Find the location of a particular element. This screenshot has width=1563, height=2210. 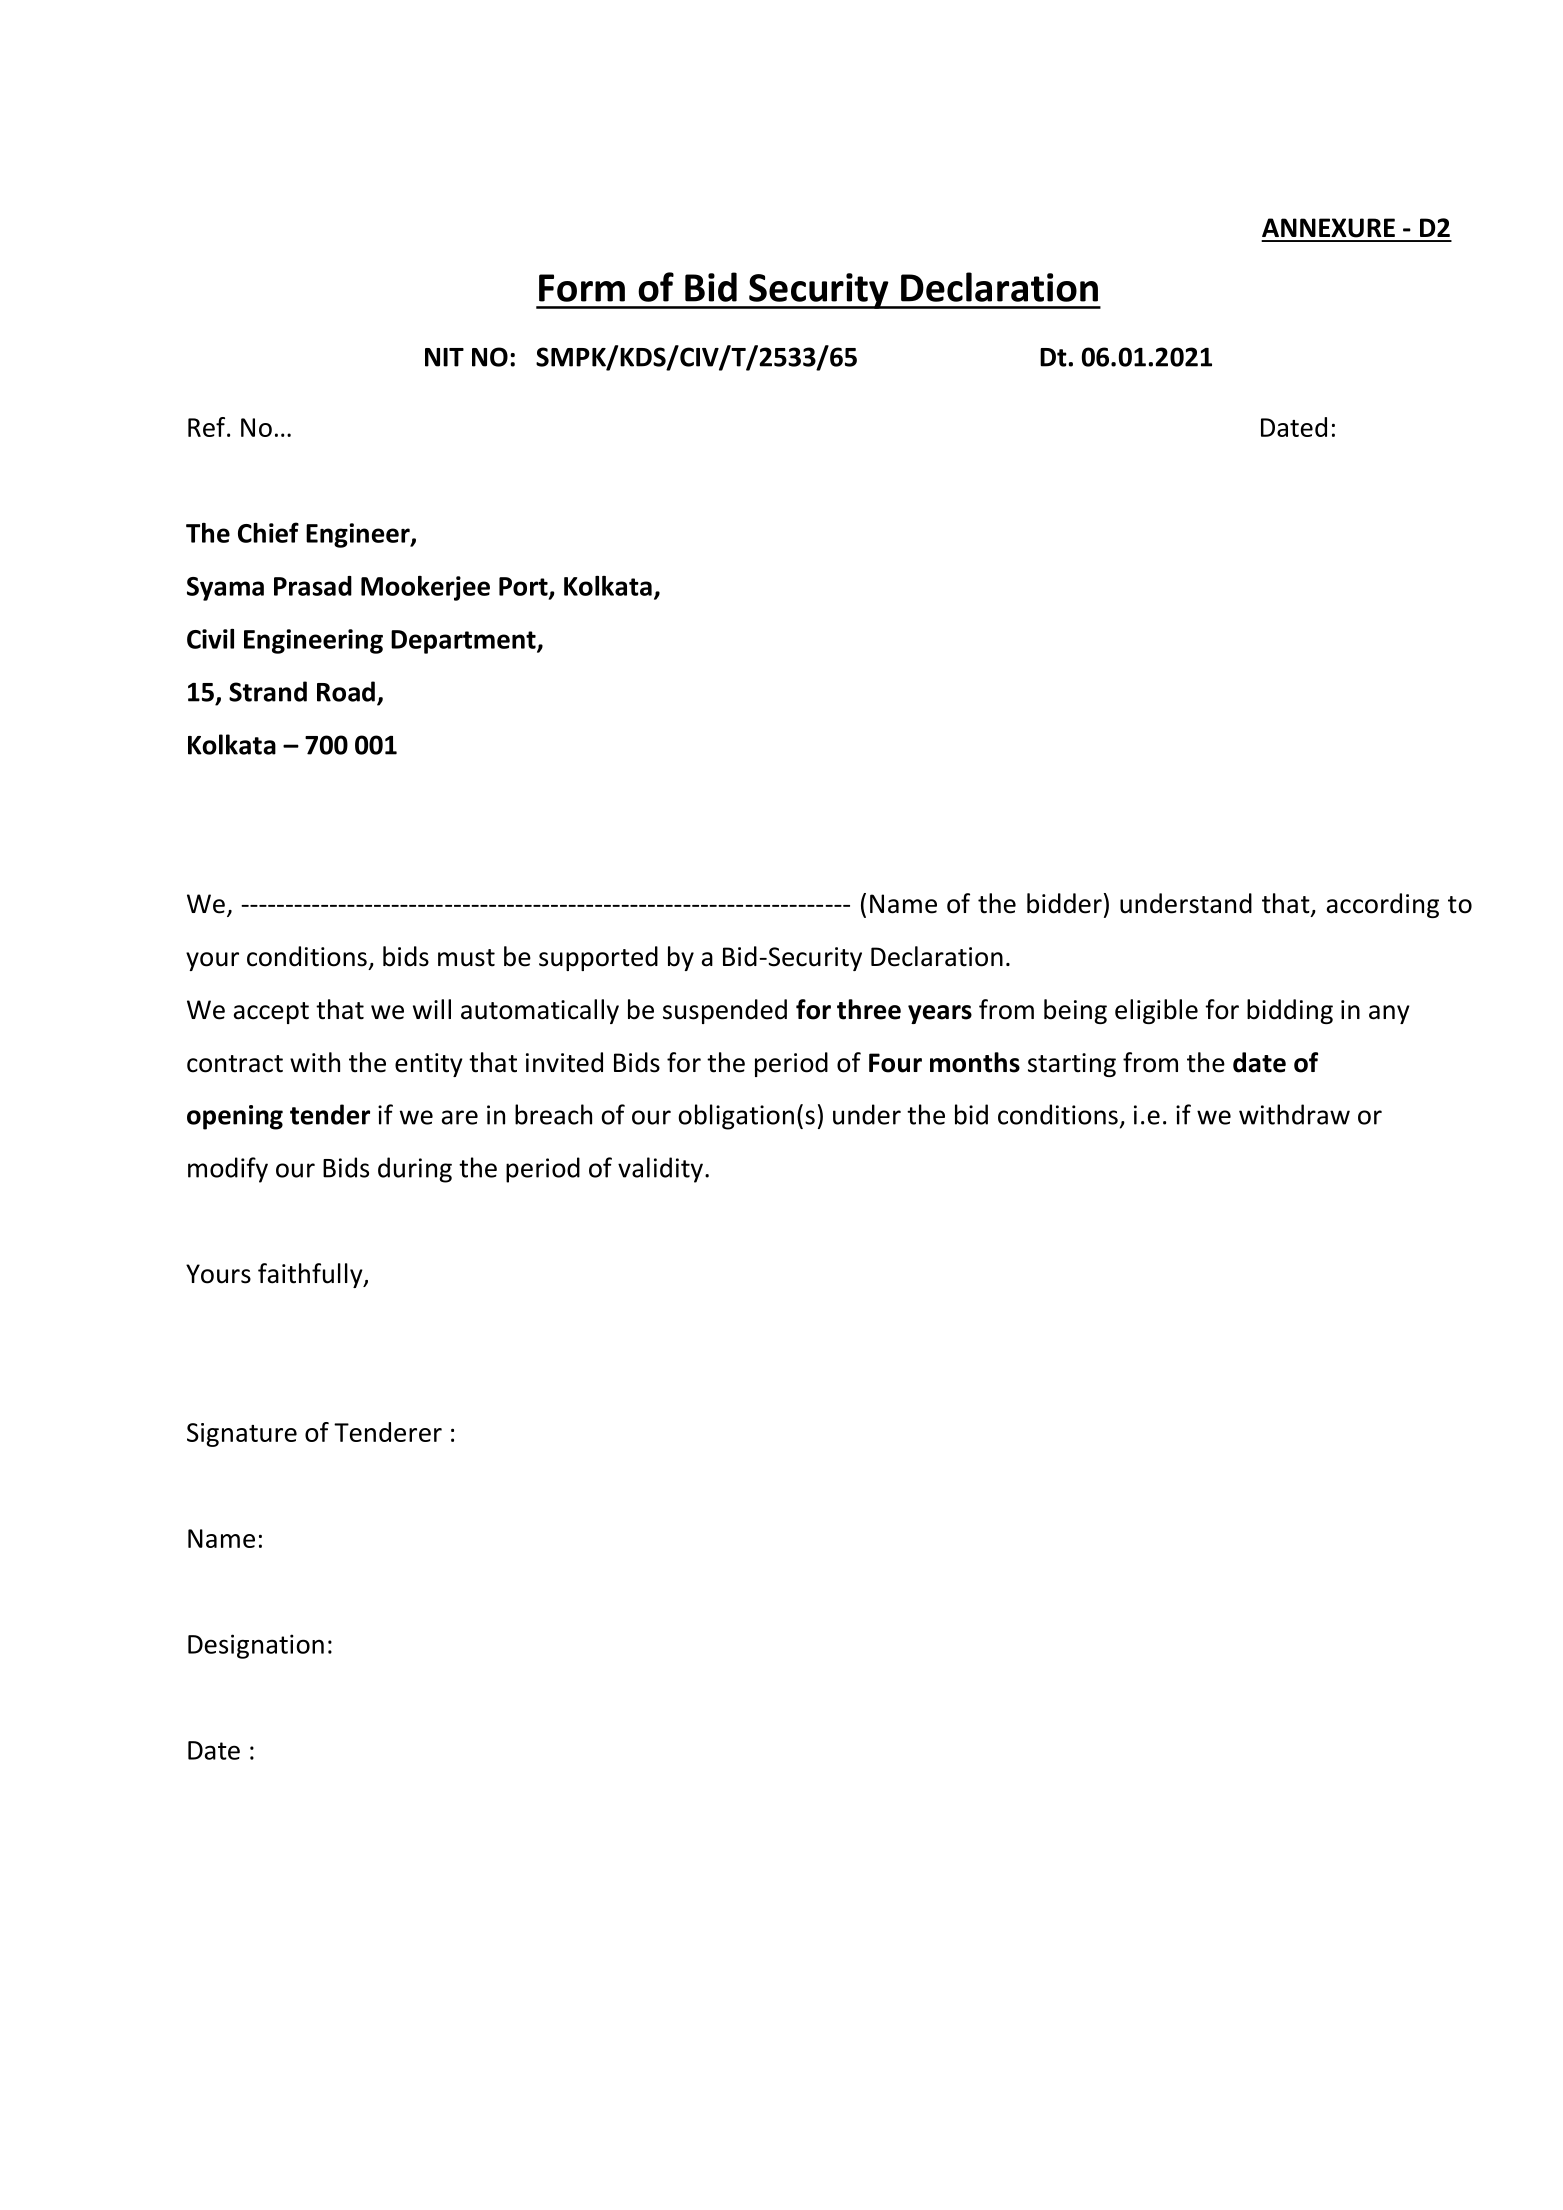

Road is located at coordinates (346, 691).
